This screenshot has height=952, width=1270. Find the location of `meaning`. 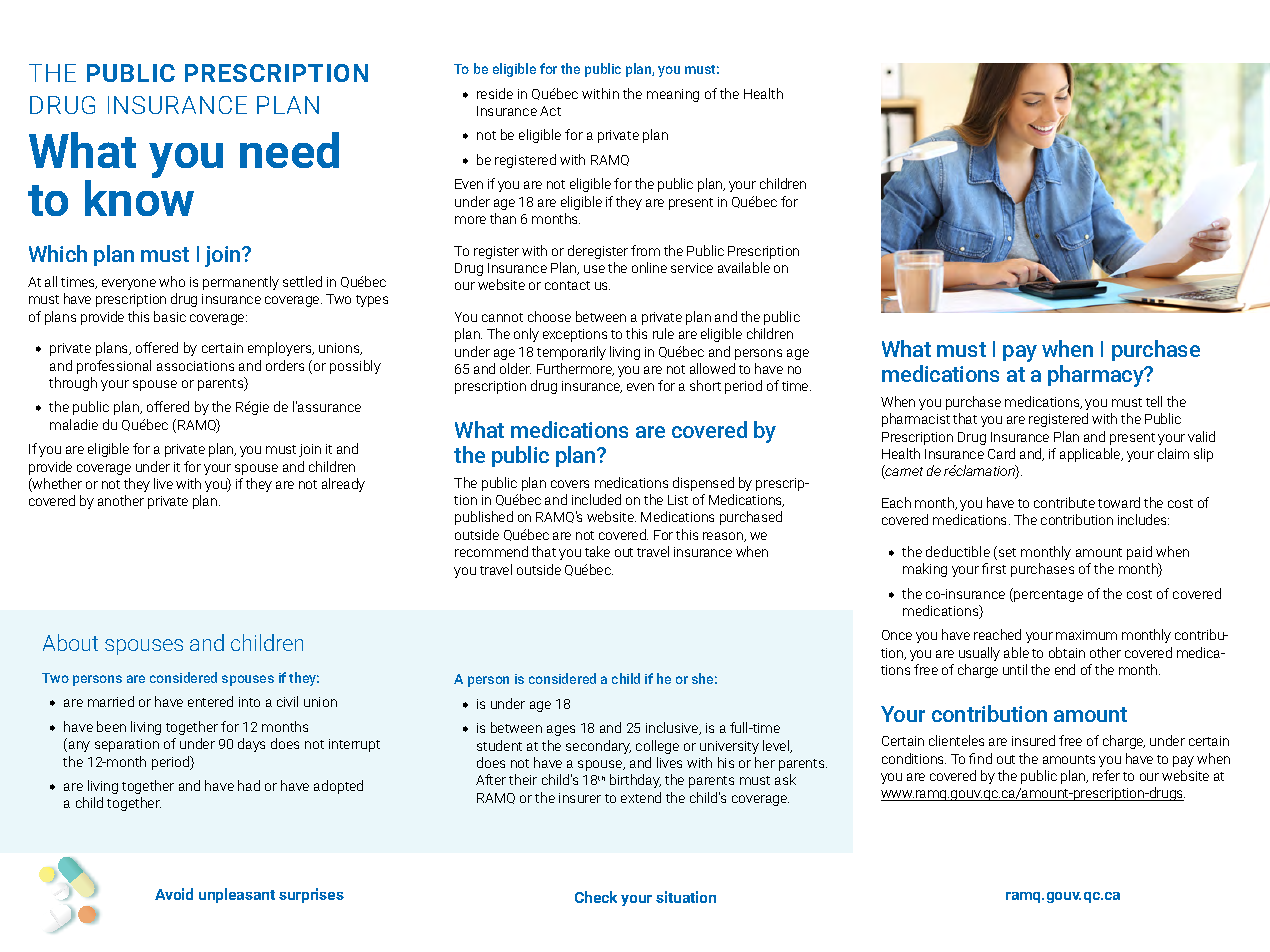

meaning is located at coordinates (673, 95).
